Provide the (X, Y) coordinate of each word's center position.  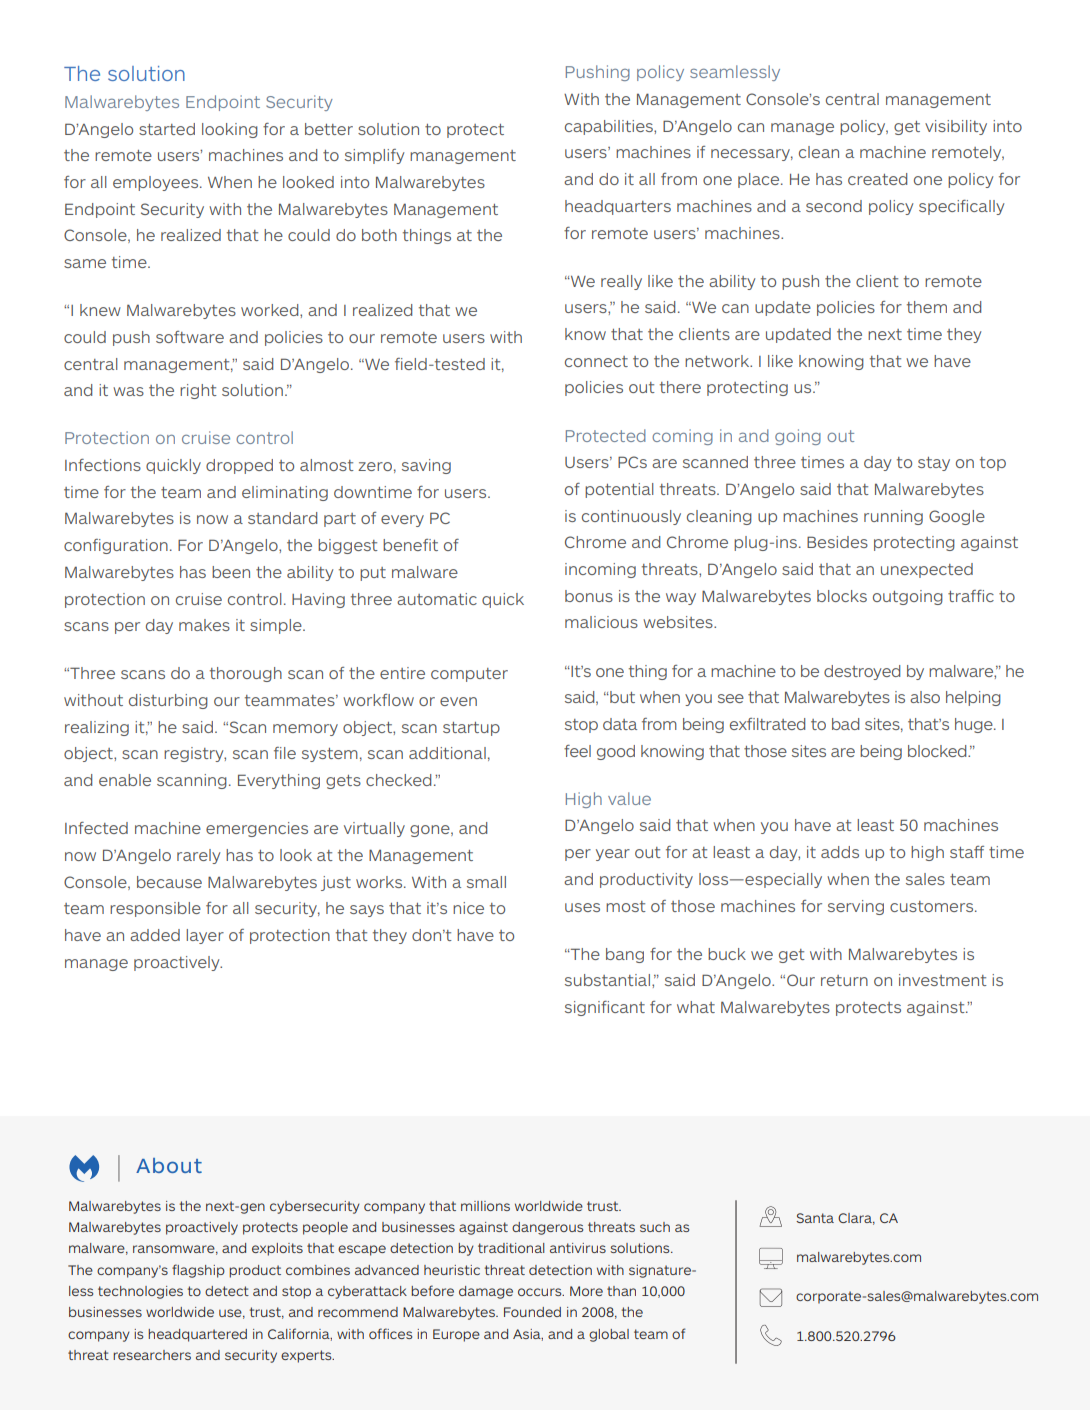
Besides (837, 542)
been (231, 572)
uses (582, 907)
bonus (589, 596)
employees (157, 183)
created (877, 179)
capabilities (610, 127)
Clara (856, 1219)
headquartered (197, 1335)
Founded (532, 1312)
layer (205, 936)
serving (856, 907)
